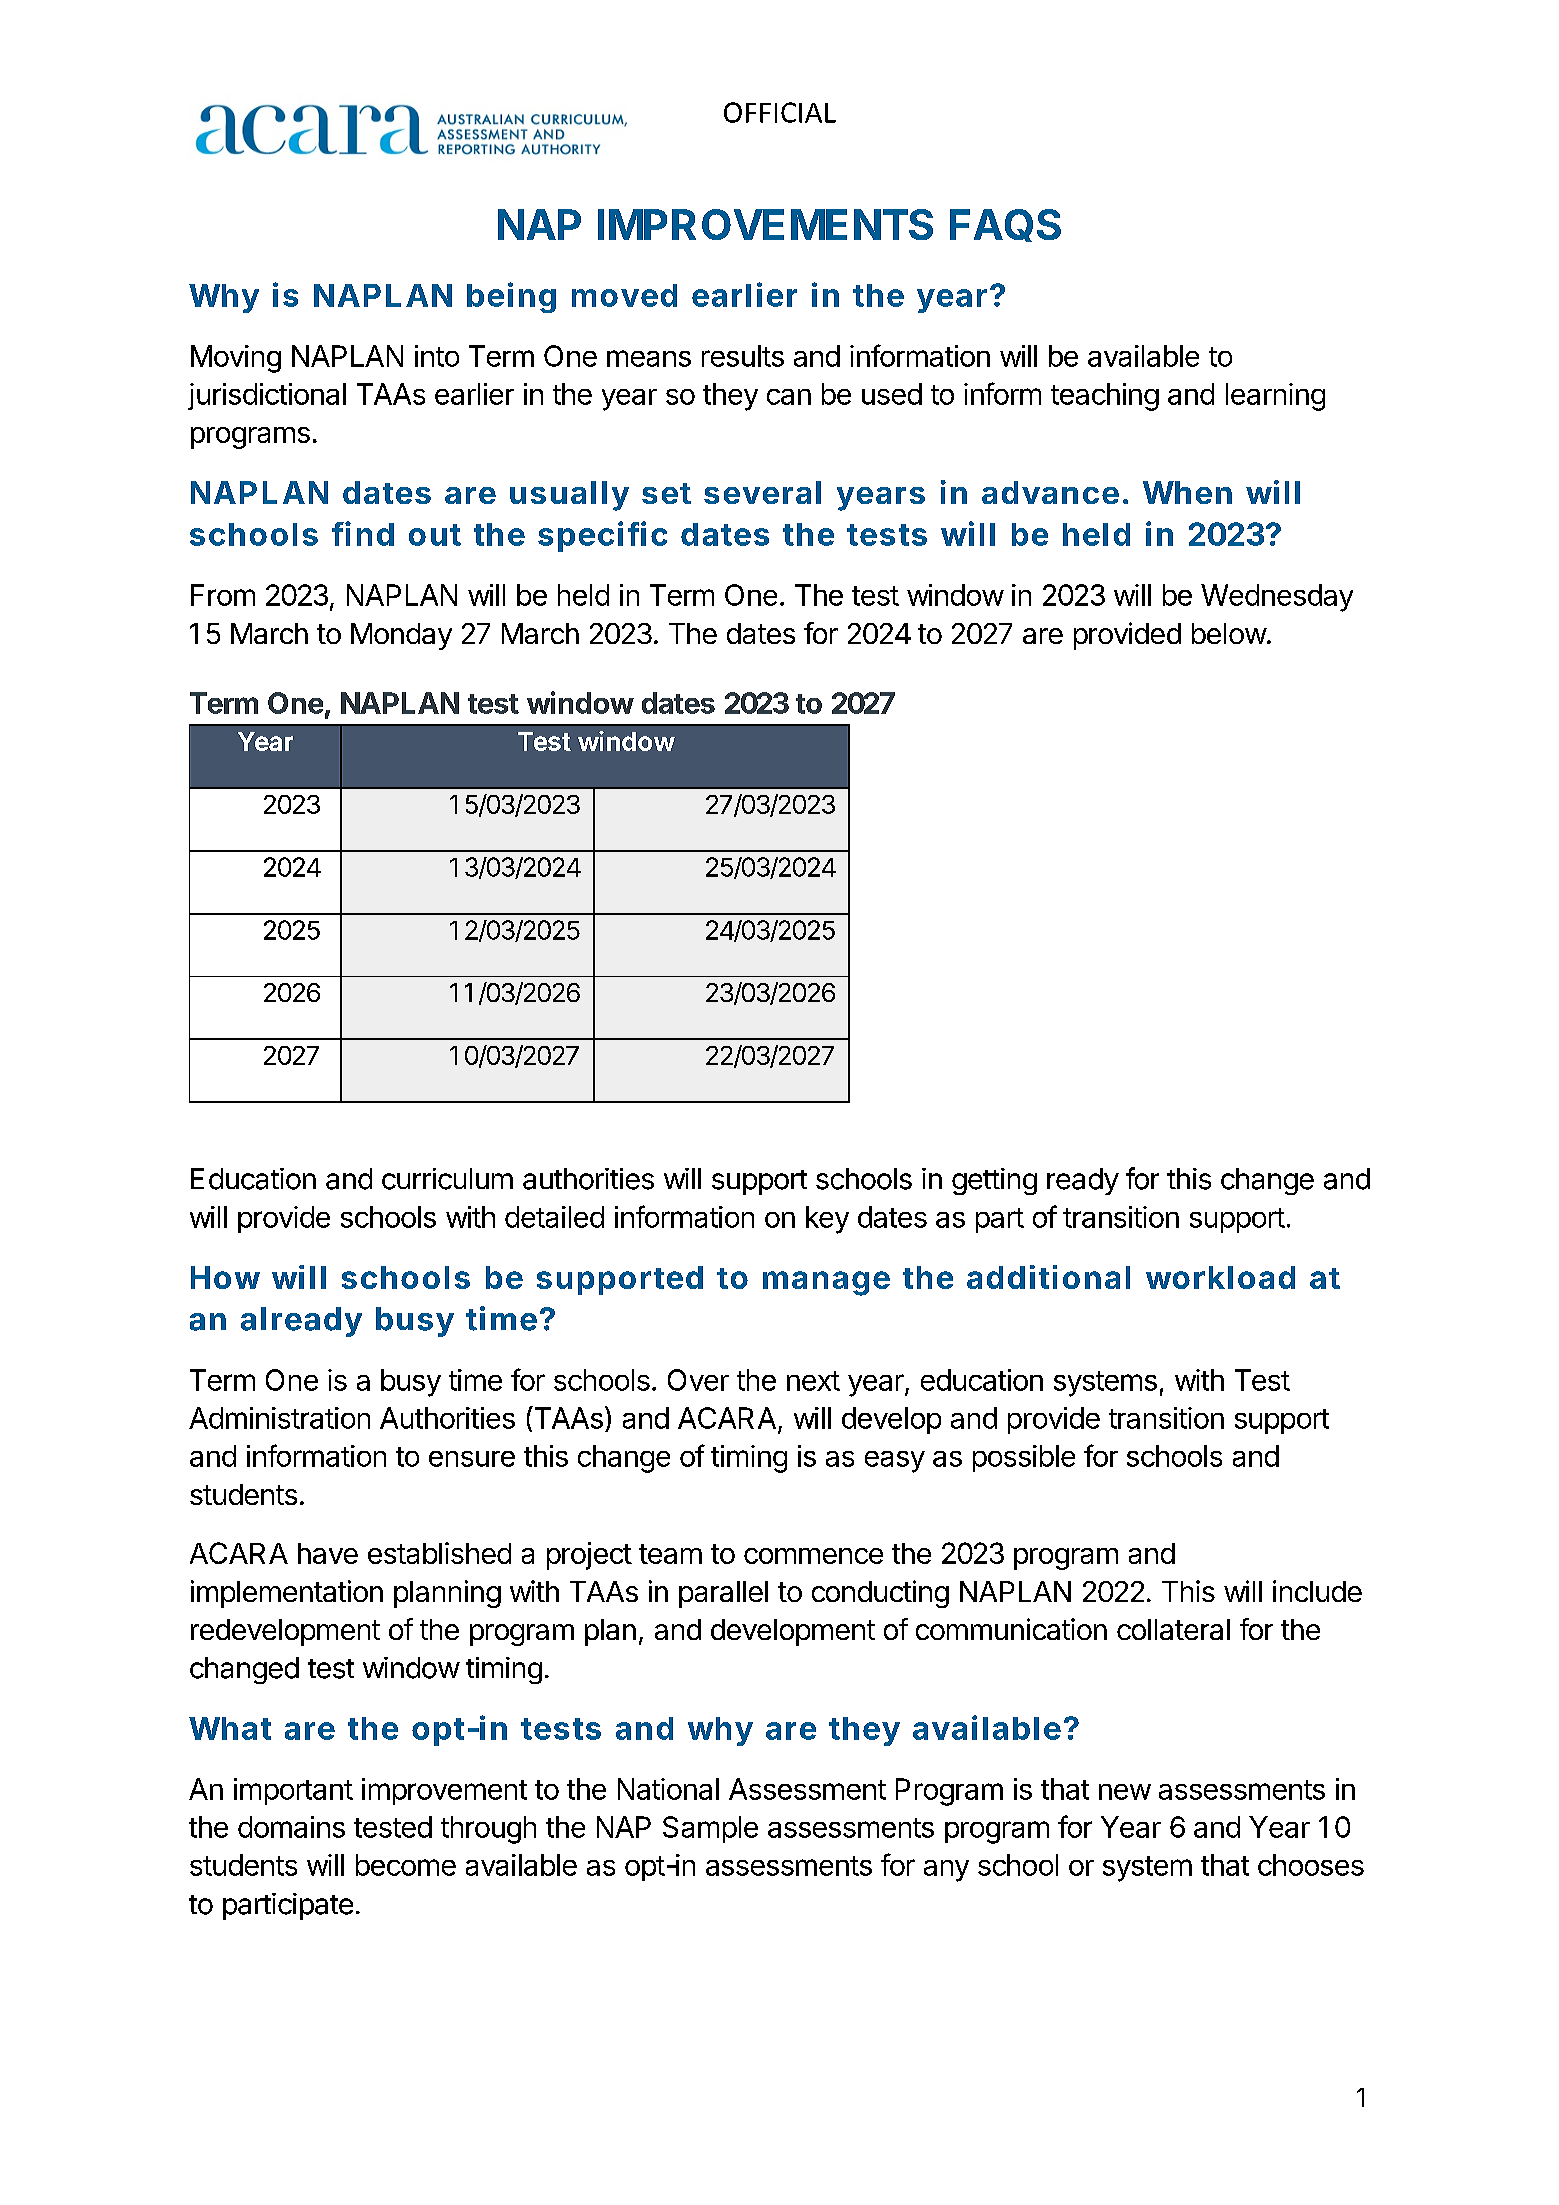 The image size is (1559, 2205). What do you see at coordinates (279, 1418) in the screenshot?
I see `Administration` at bounding box center [279, 1418].
